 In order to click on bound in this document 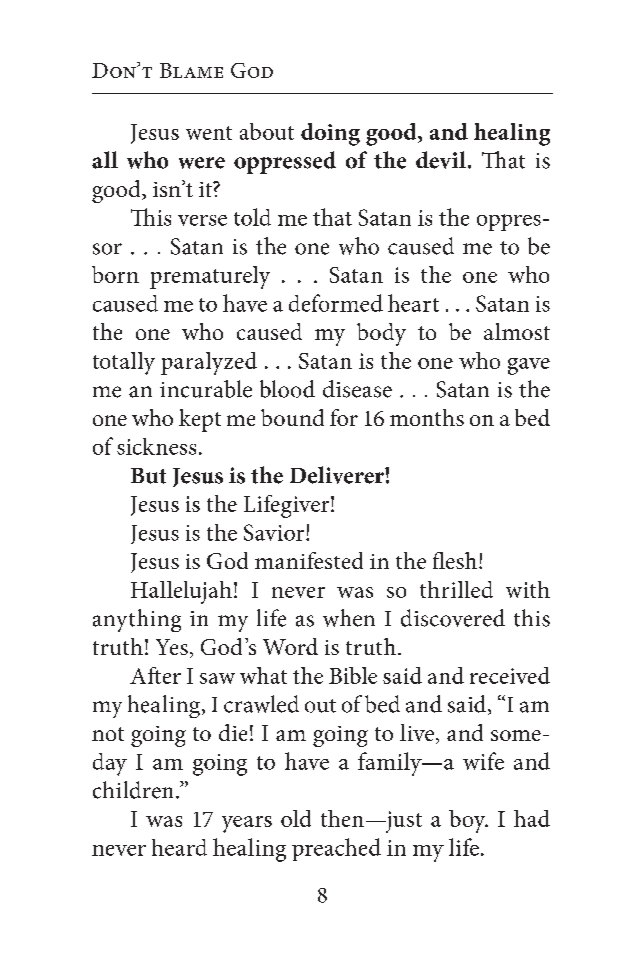, I will do `click(292, 417)`.
